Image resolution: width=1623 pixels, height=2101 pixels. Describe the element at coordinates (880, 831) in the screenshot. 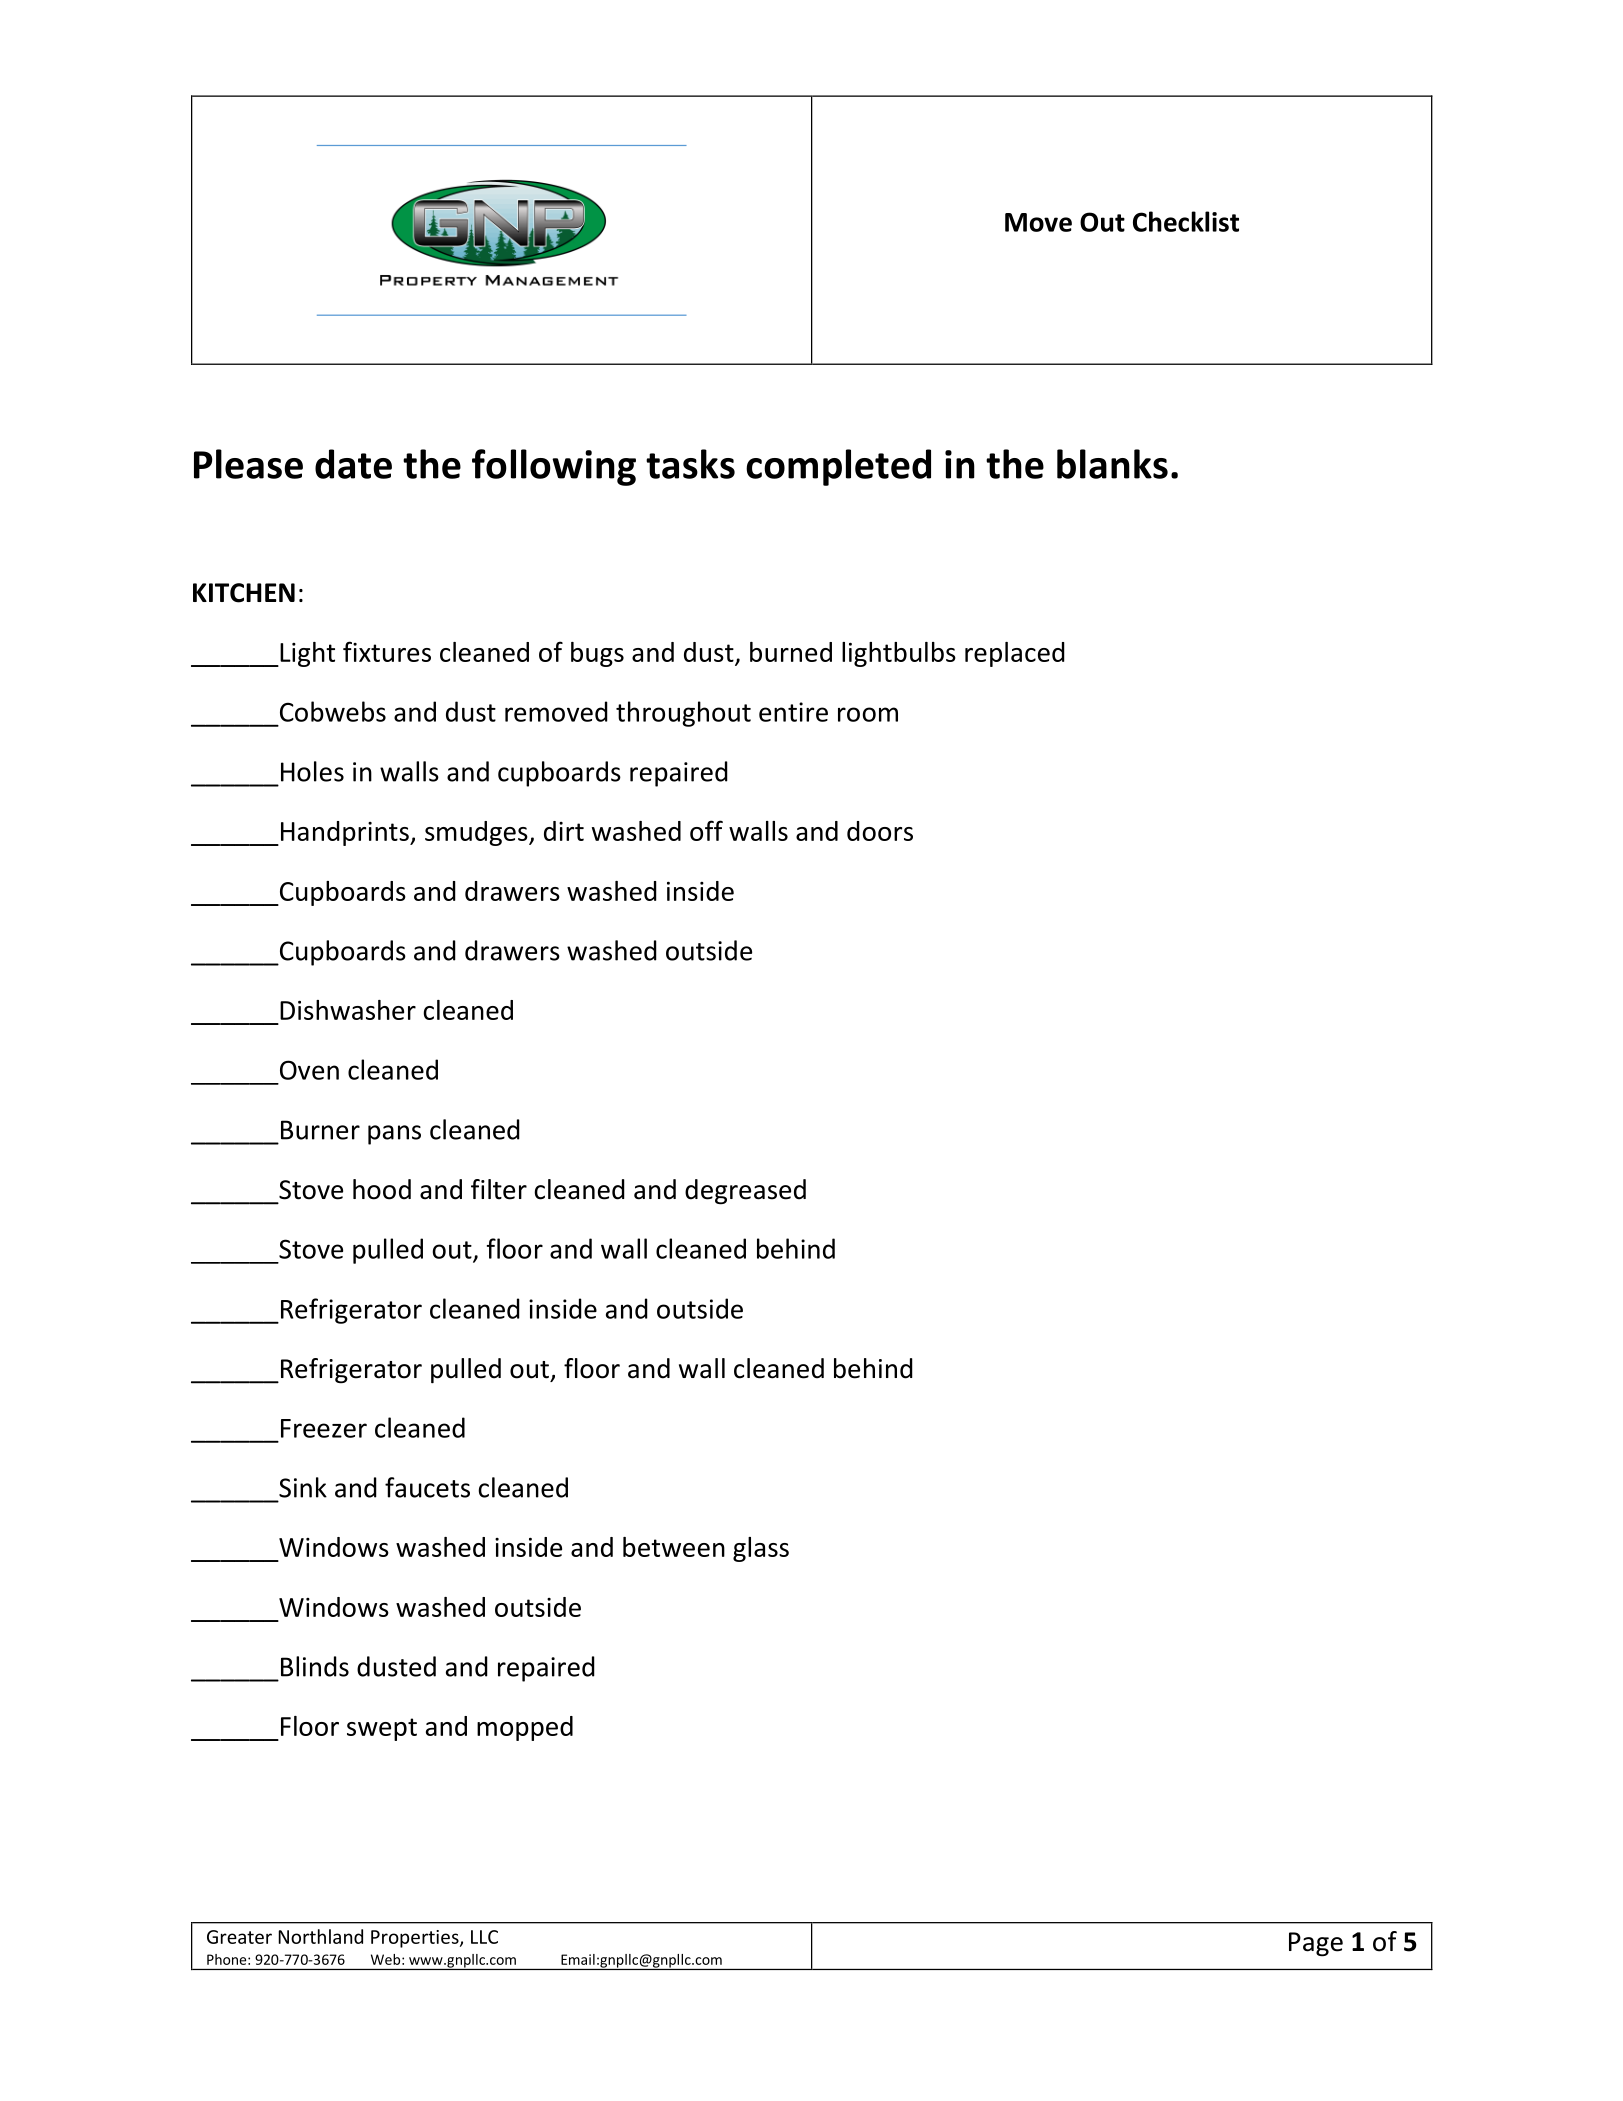

I see `doors` at that location.
